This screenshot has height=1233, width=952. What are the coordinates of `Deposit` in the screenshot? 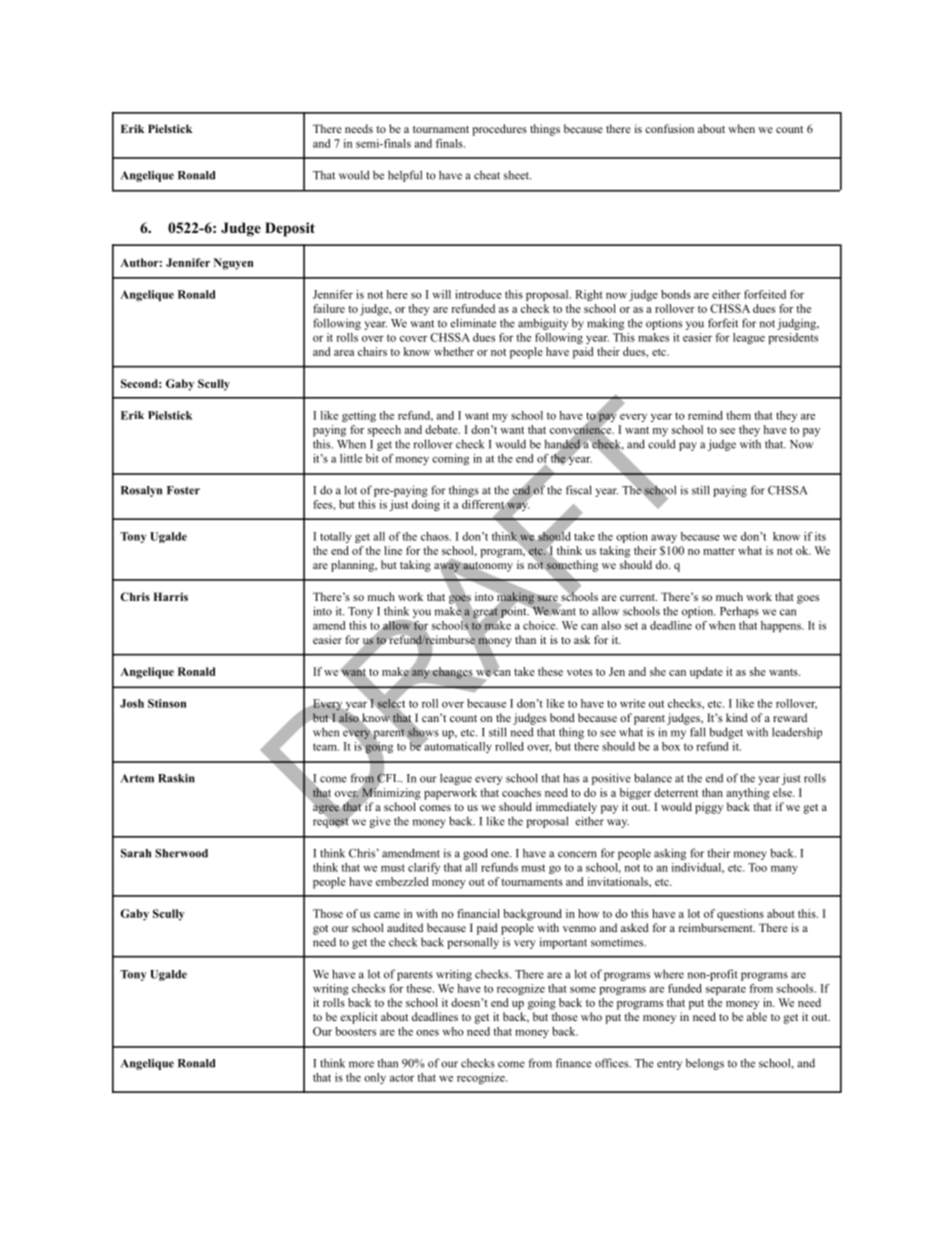 It's located at (290, 229).
